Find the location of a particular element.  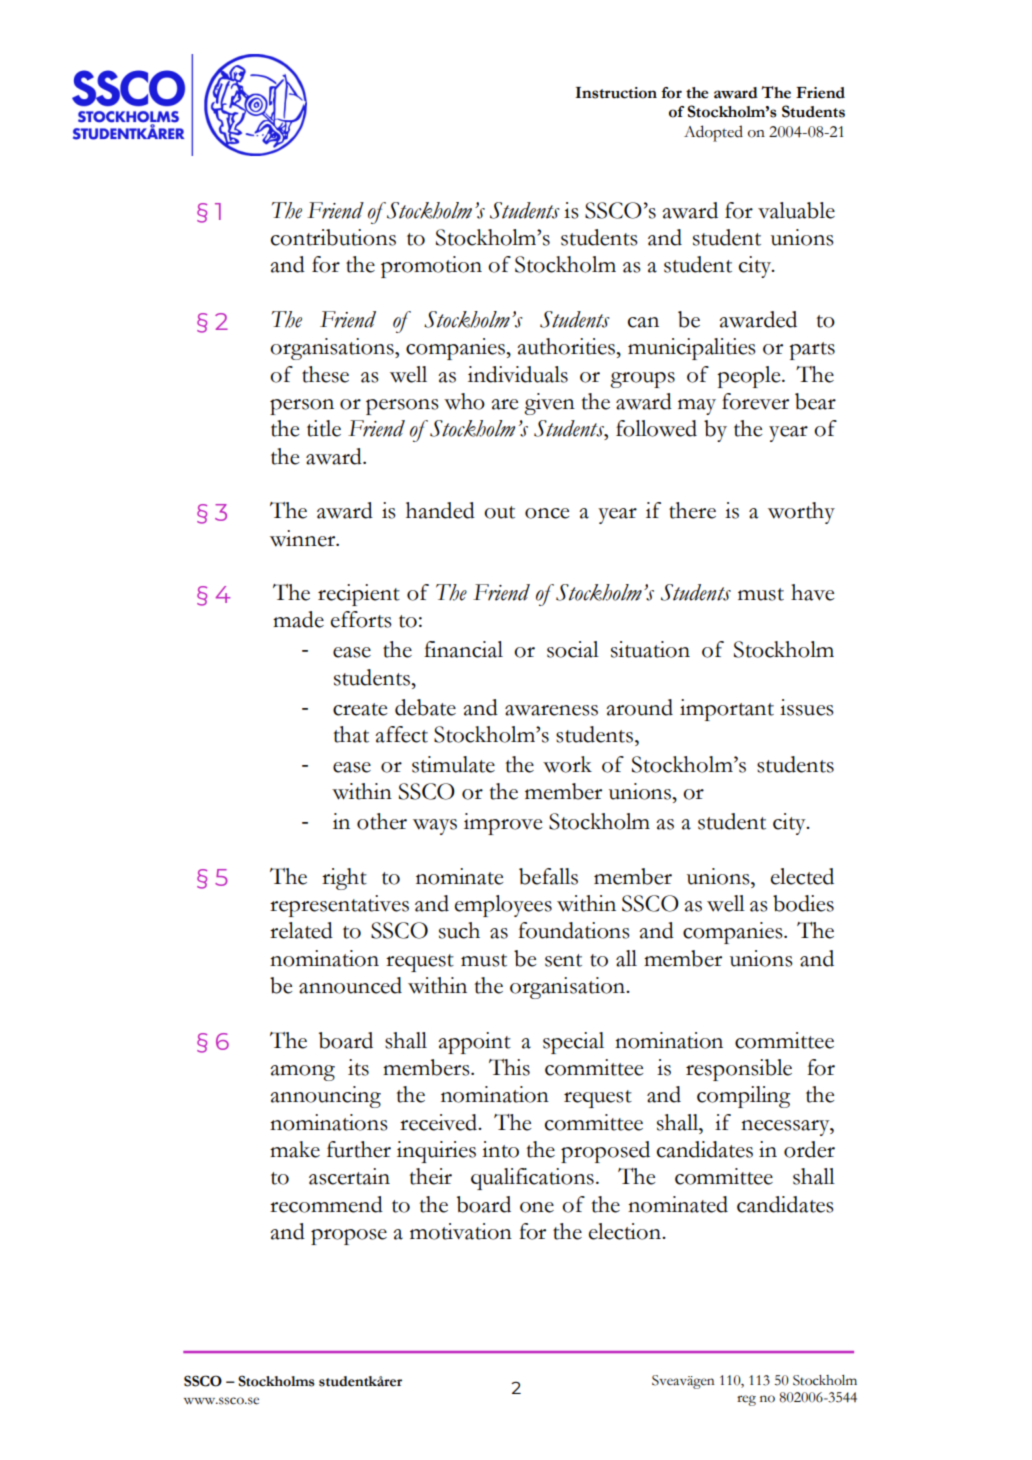

special is located at coordinates (573, 1043).
